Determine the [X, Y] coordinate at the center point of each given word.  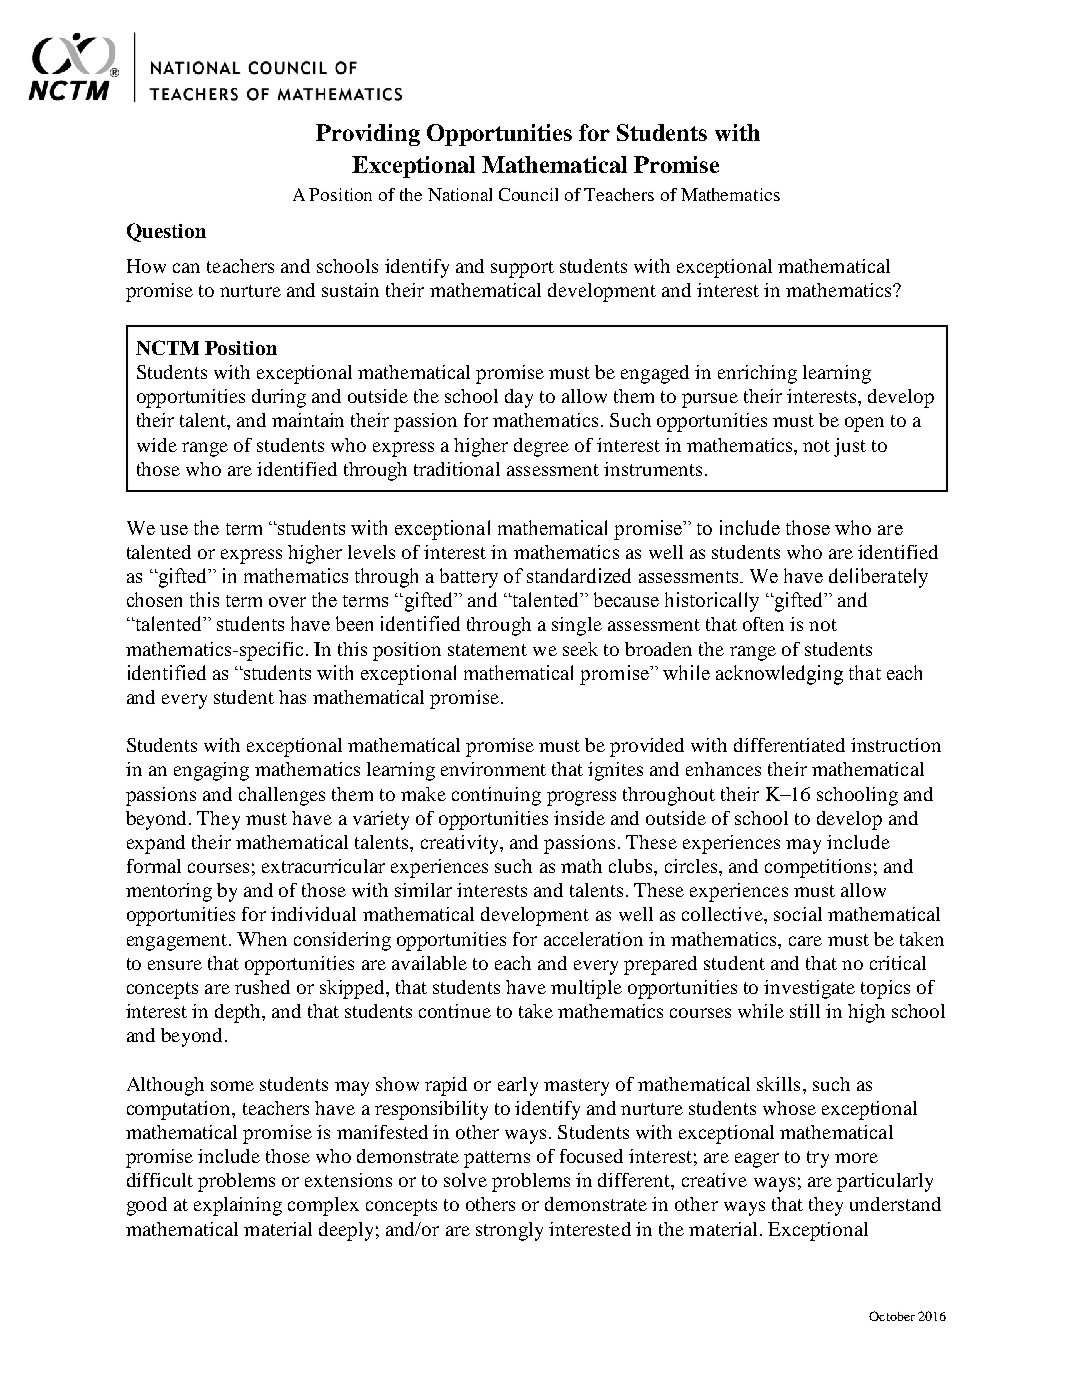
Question [166, 232]
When [262, 939]
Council [528, 194]
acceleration [593, 939]
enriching [757, 374]
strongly [509, 1231]
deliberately [878, 578]
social [798, 914]
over [287, 602]
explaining [238, 1206]
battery [469, 578]
